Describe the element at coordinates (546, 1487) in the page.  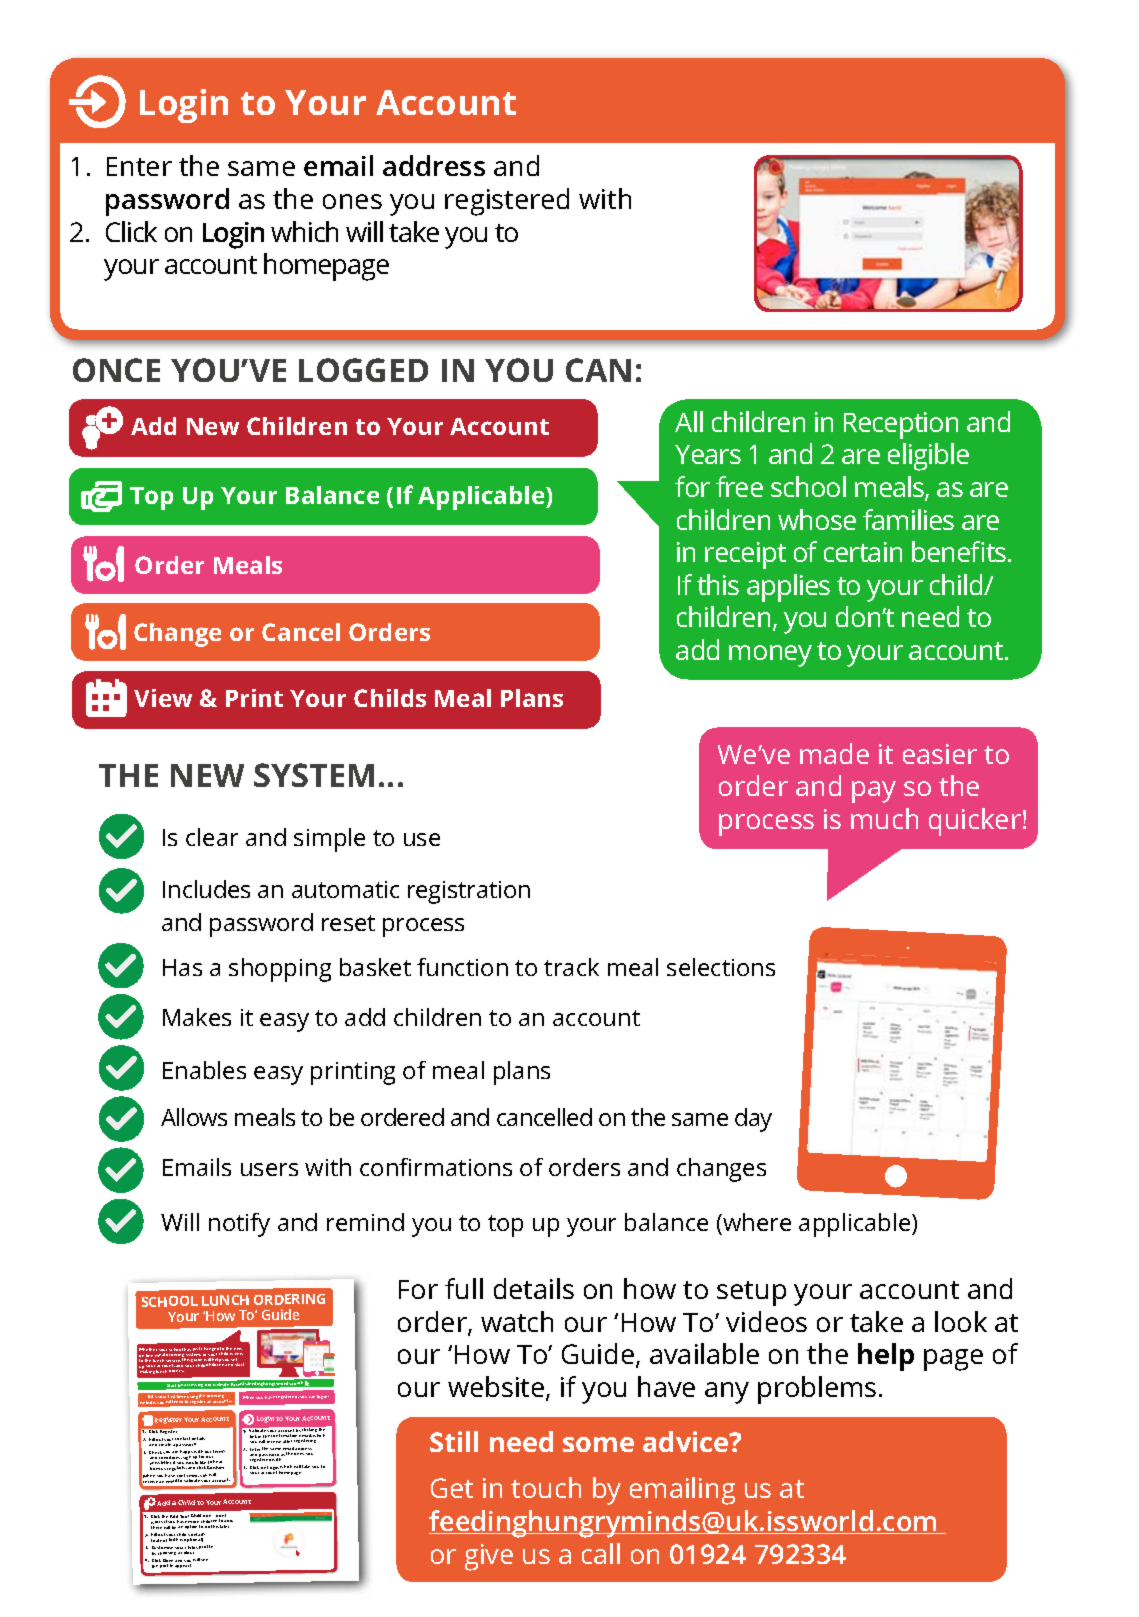
I see `touch` at that location.
